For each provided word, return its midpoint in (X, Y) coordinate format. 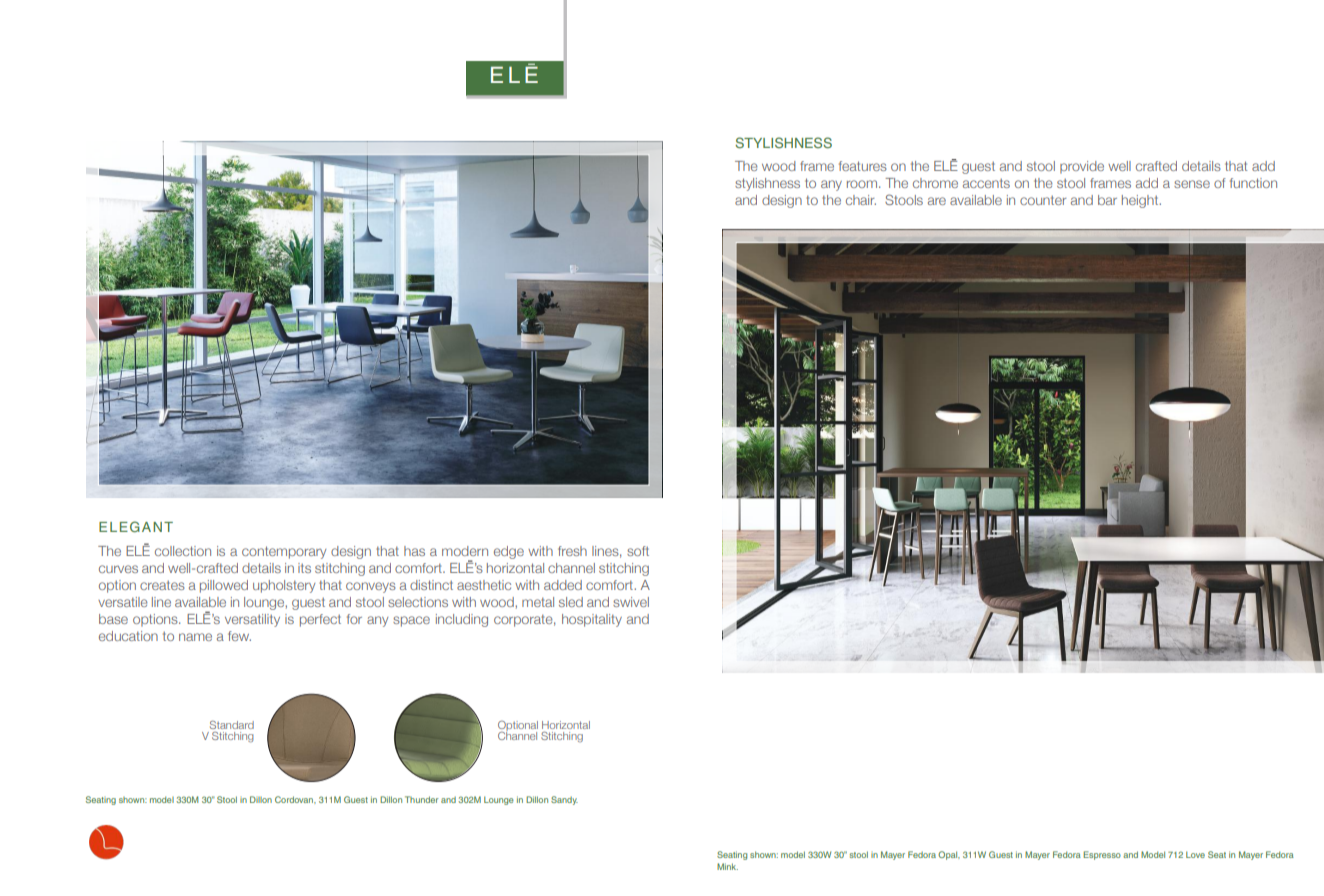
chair (861, 200)
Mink (727, 866)
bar (1107, 200)
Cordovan (295, 799)
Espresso (1102, 855)
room (862, 184)
